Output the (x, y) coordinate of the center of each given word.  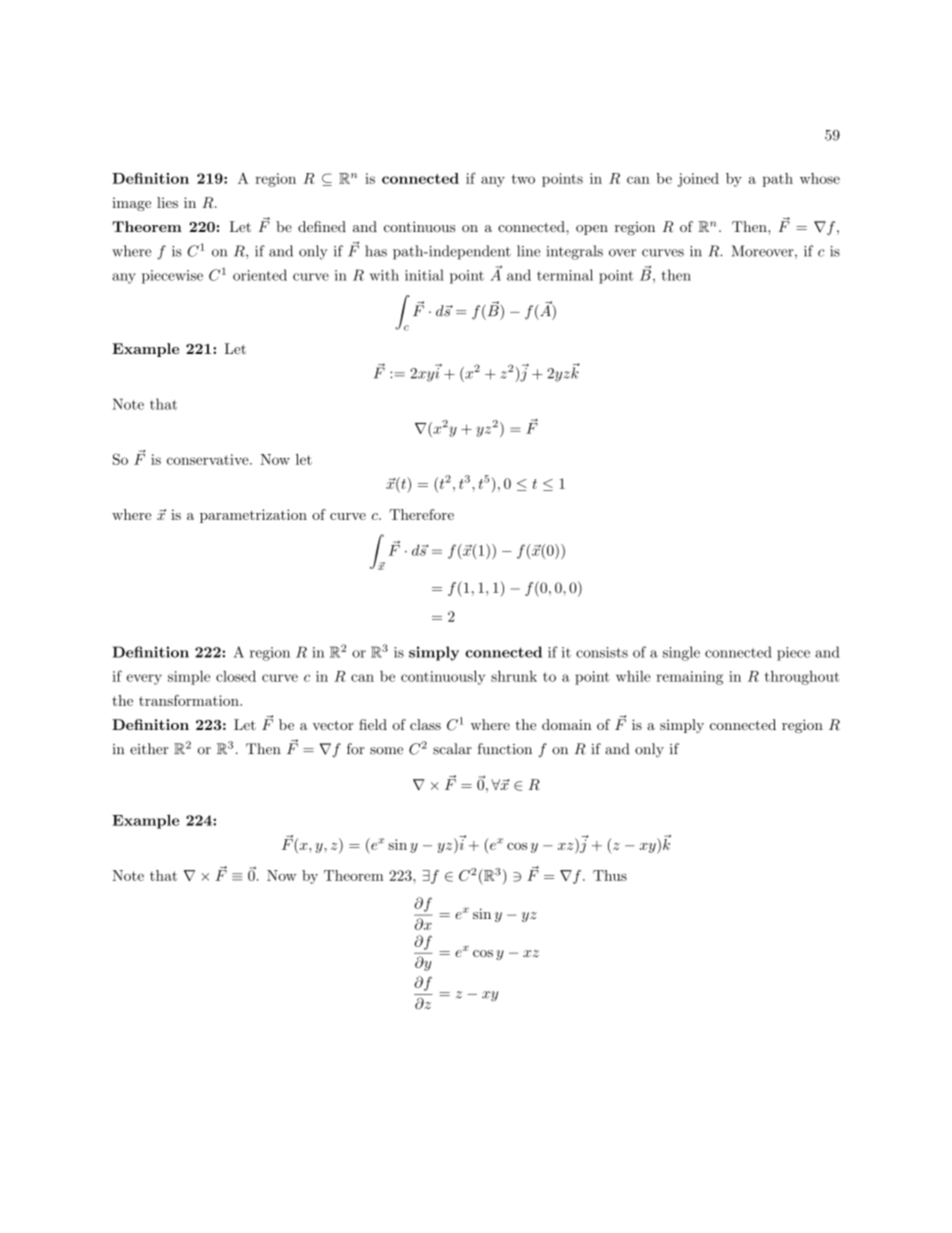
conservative (209, 459)
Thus (610, 875)
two (523, 179)
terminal (565, 275)
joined (698, 180)
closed (236, 676)
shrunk (514, 676)
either (149, 749)
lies (167, 202)
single (681, 653)
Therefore (421, 514)
